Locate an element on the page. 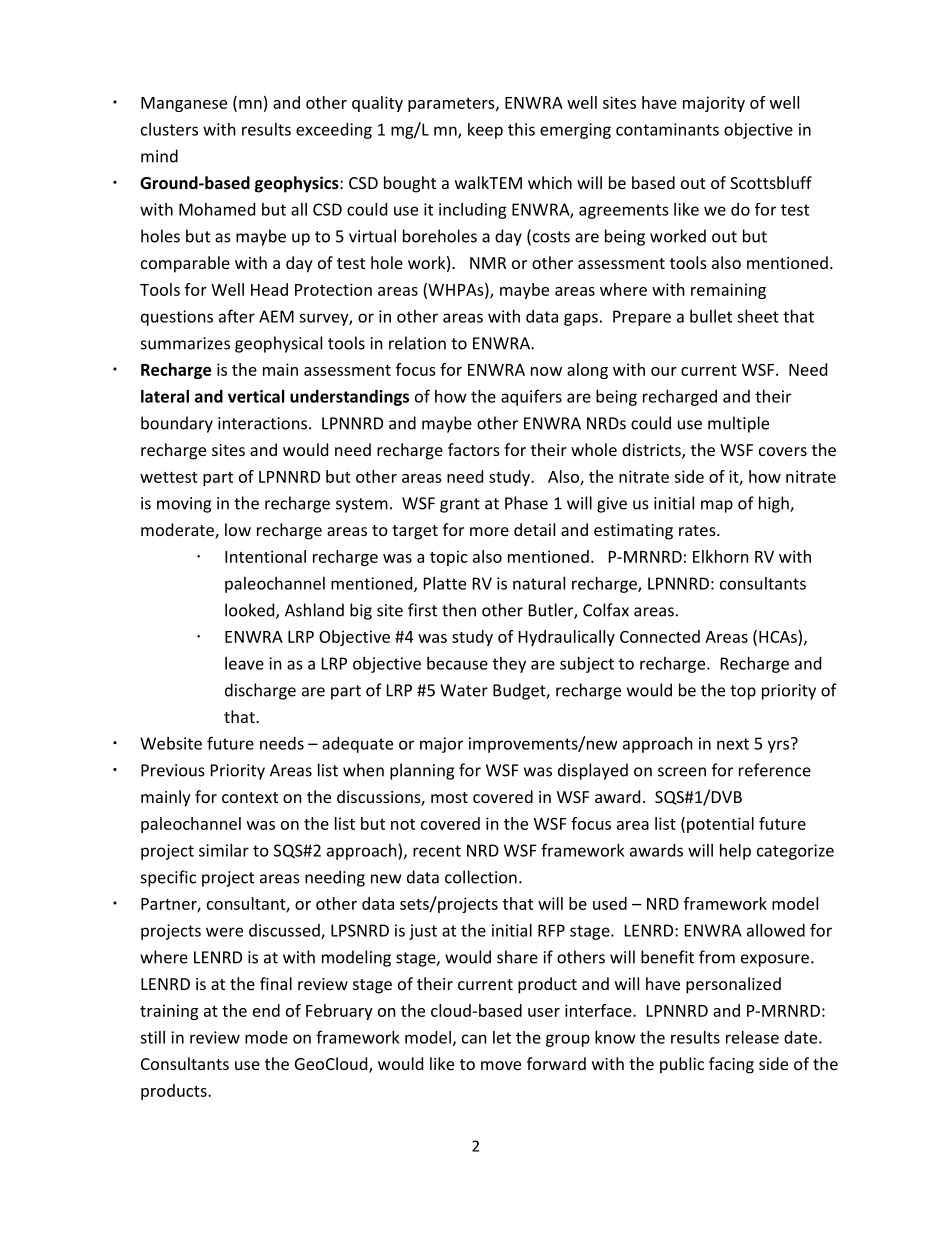 This document has width=952, height=1233. Platte is located at coordinates (445, 583).
